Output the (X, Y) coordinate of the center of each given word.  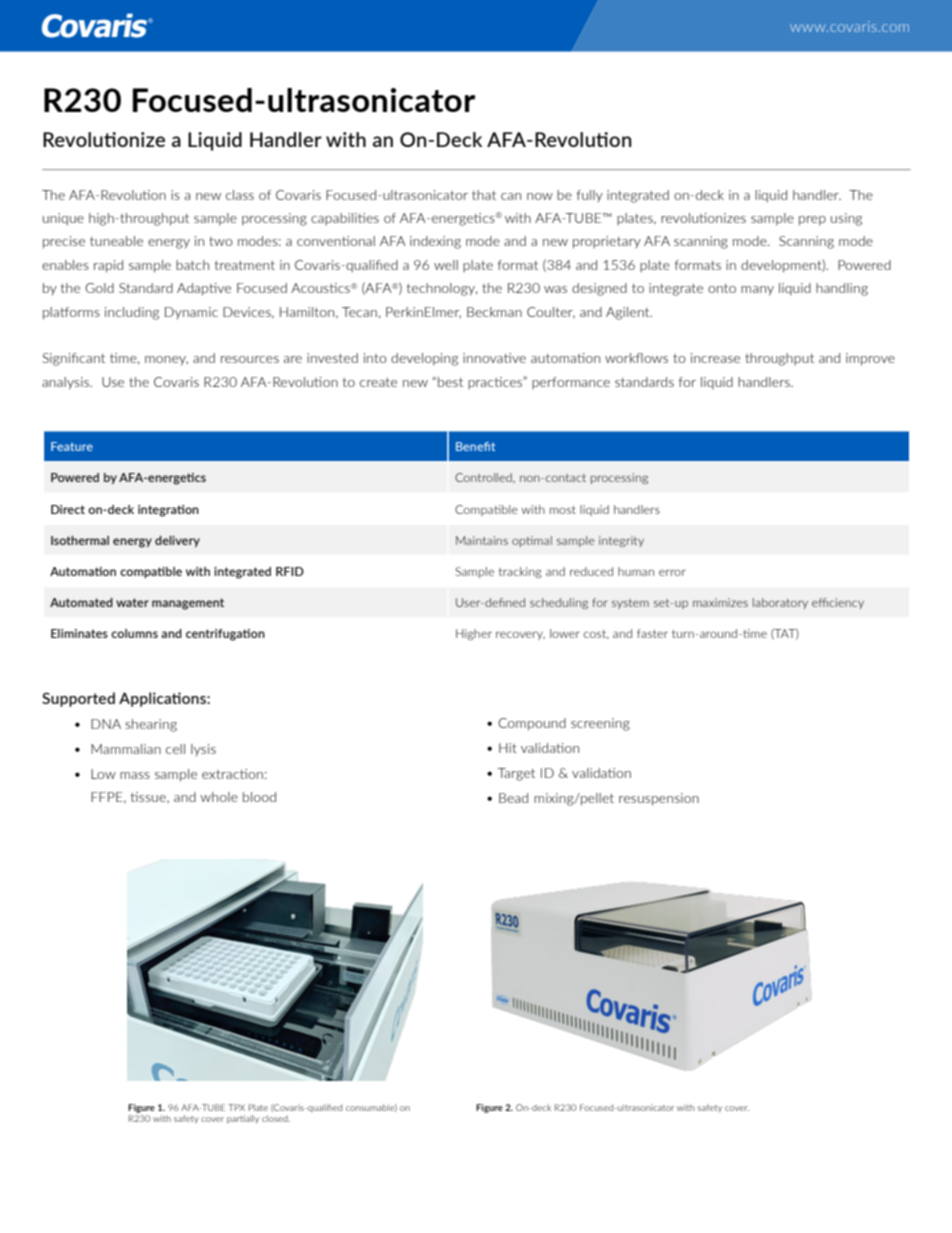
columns (134, 633)
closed (276, 1118)
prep (812, 221)
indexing (435, 242)
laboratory (780, 603)
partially (243, 1119)
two (220, 241)
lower (565, 633)
